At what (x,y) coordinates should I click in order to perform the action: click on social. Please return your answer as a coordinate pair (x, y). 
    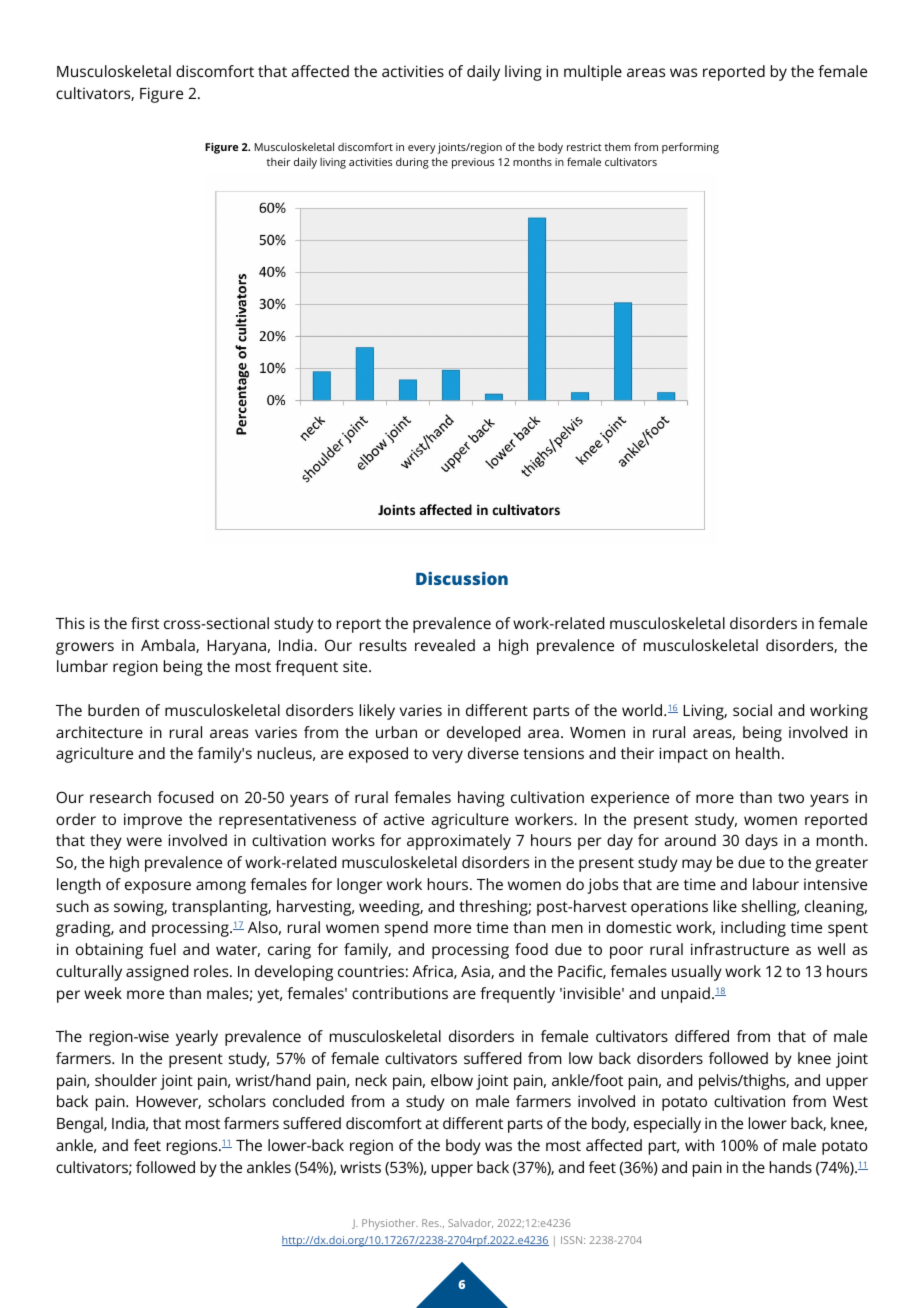
    Looking at the image, I should click on (752, 710).
